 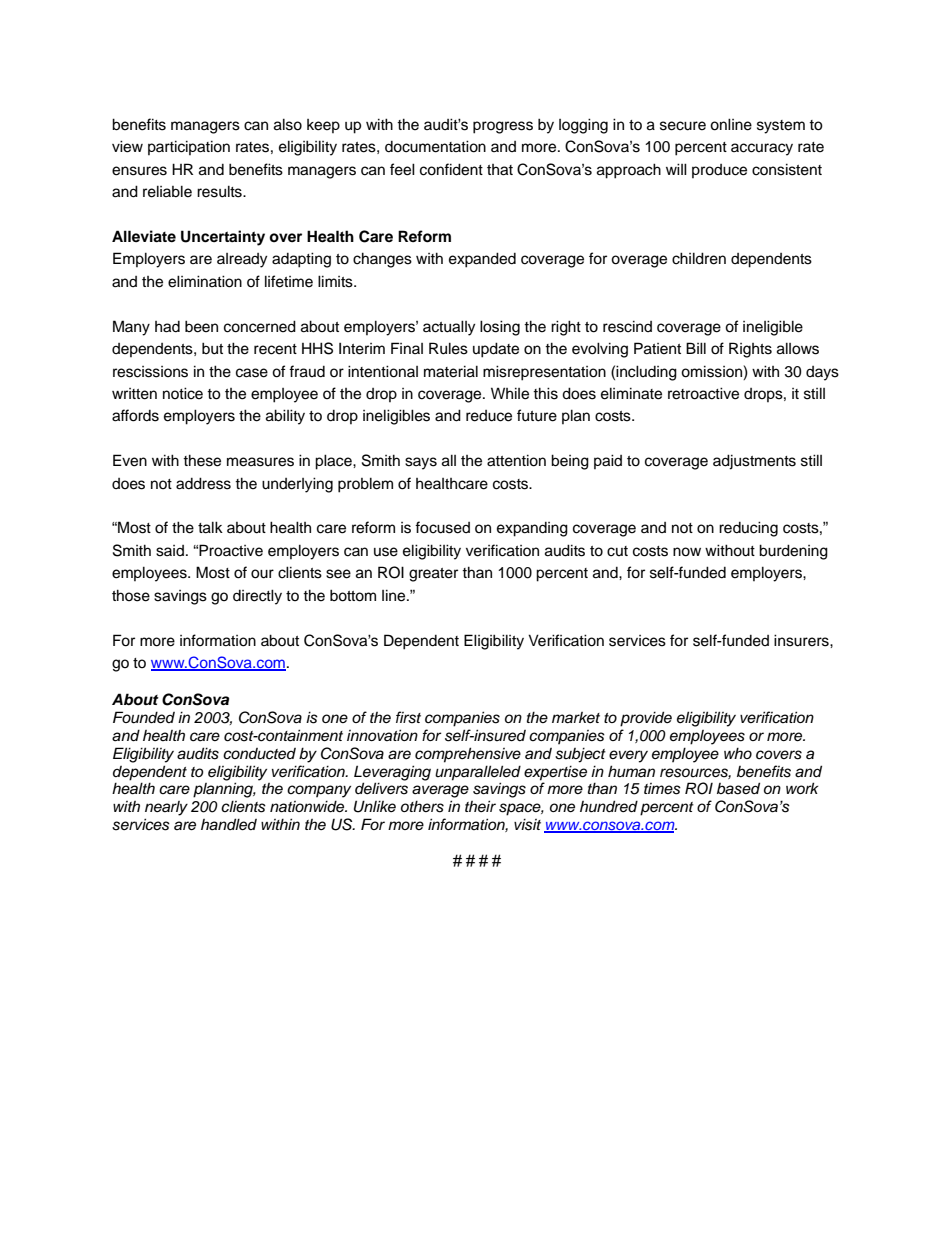 What do you see at coordinates (435, 146) in the document?
I see `documentation` at bounding box center [435, 146].
